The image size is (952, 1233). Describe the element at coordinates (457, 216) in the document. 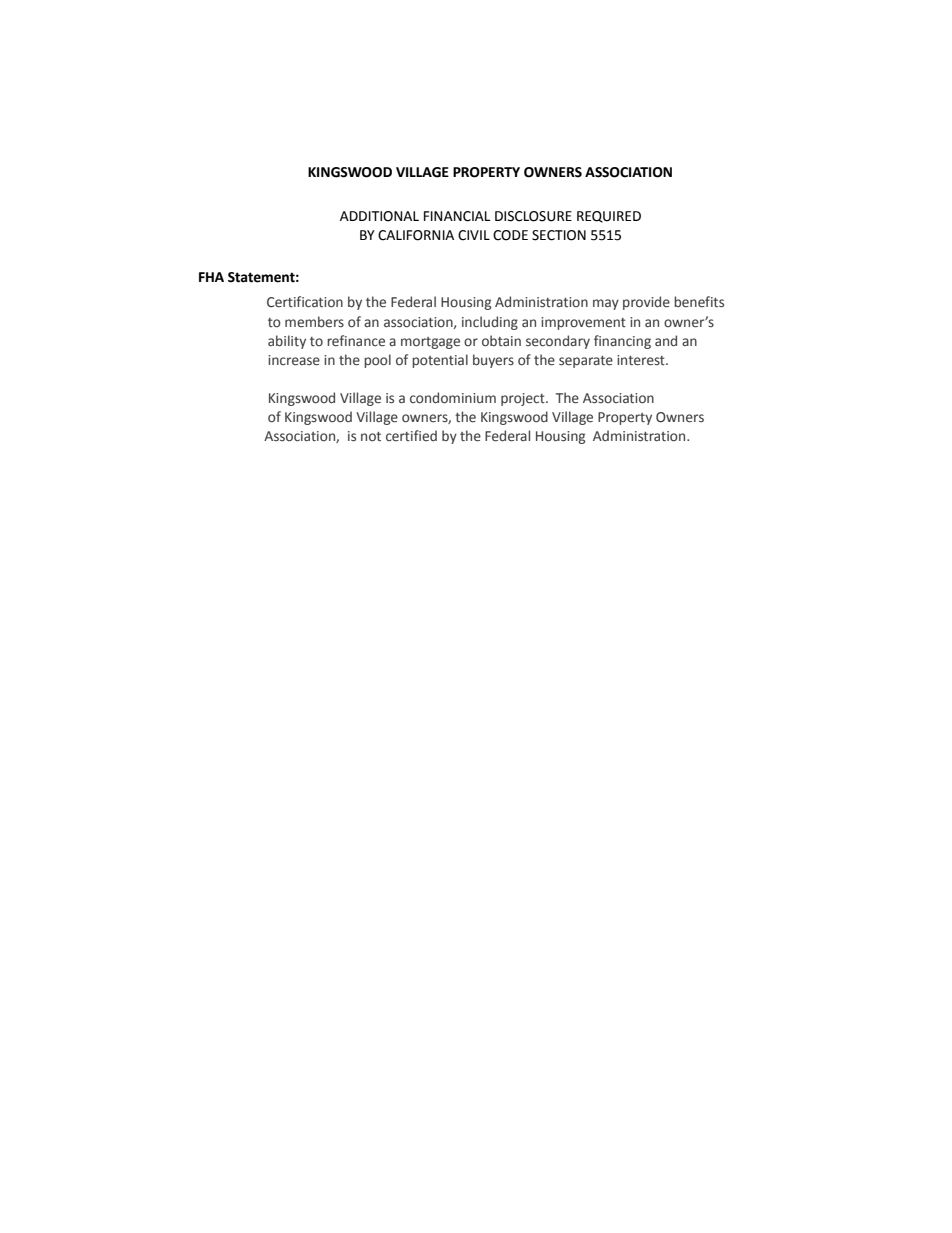

I see `FINANCIAL` at that location.
